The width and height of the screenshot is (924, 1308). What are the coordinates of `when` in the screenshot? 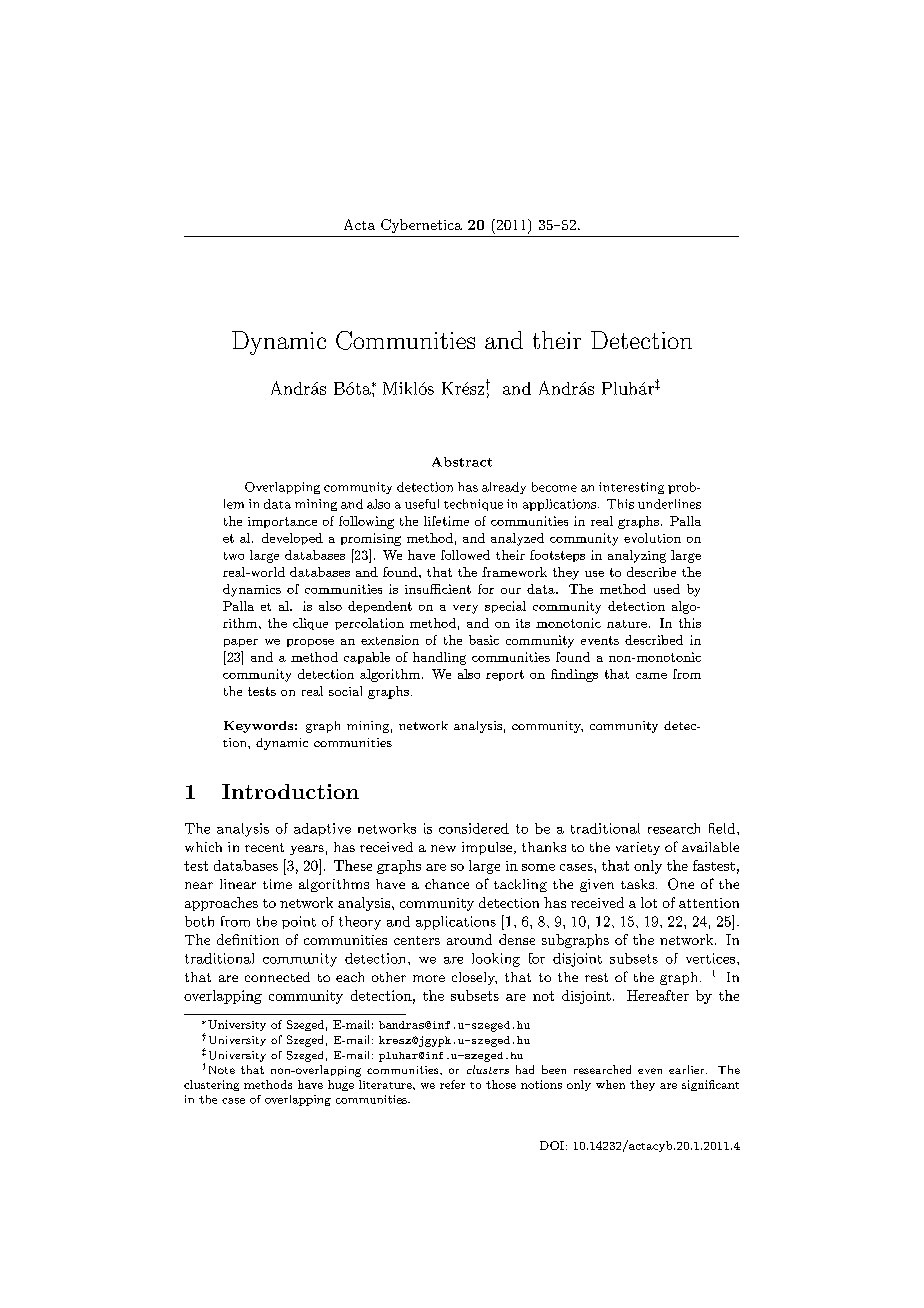 It's located at (610, 1084).
